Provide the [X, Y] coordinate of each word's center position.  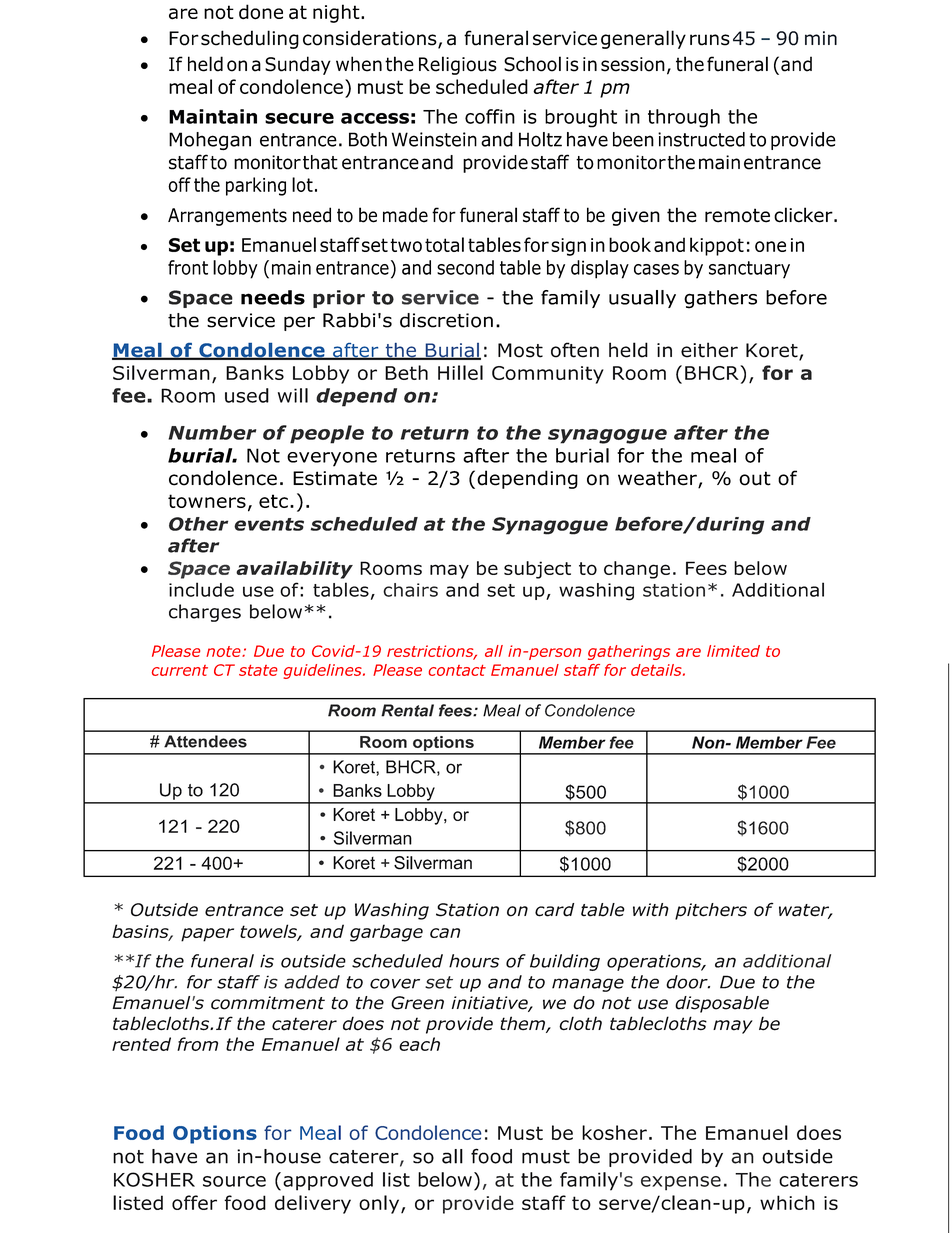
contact [457, 670]
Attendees [205, 741]
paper [207, 935]
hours [474, 961]
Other [198, 524]
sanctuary [749, 270]
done [261, 12]
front [188, 267]
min [821, 38]
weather [658, 479]
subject [537, 570]
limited [733, 651]
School [532, 64]
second [465, 267]
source [234, 1181]
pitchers [711, 911]
